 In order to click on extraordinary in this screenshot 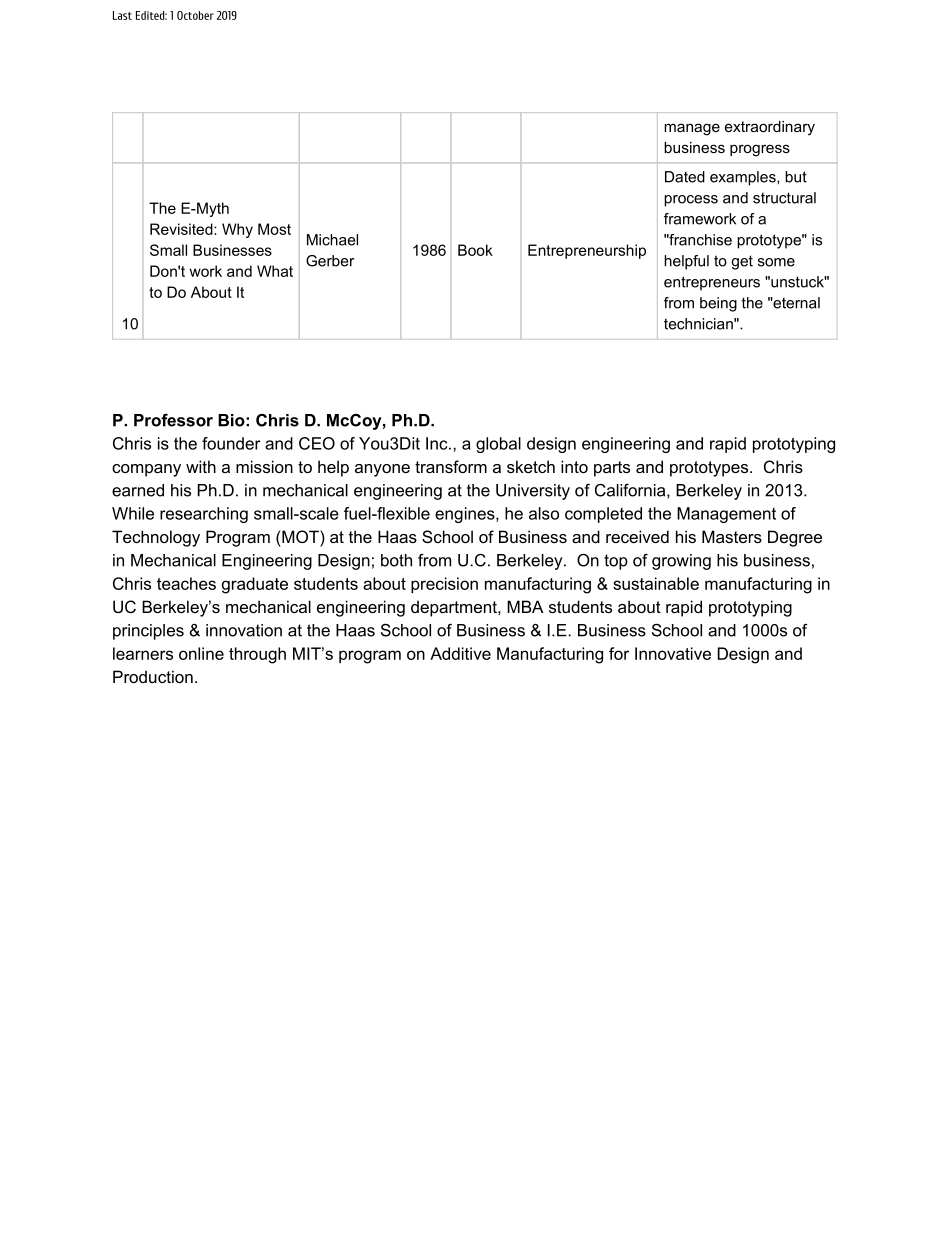, I will do `click(770, 128)`.
